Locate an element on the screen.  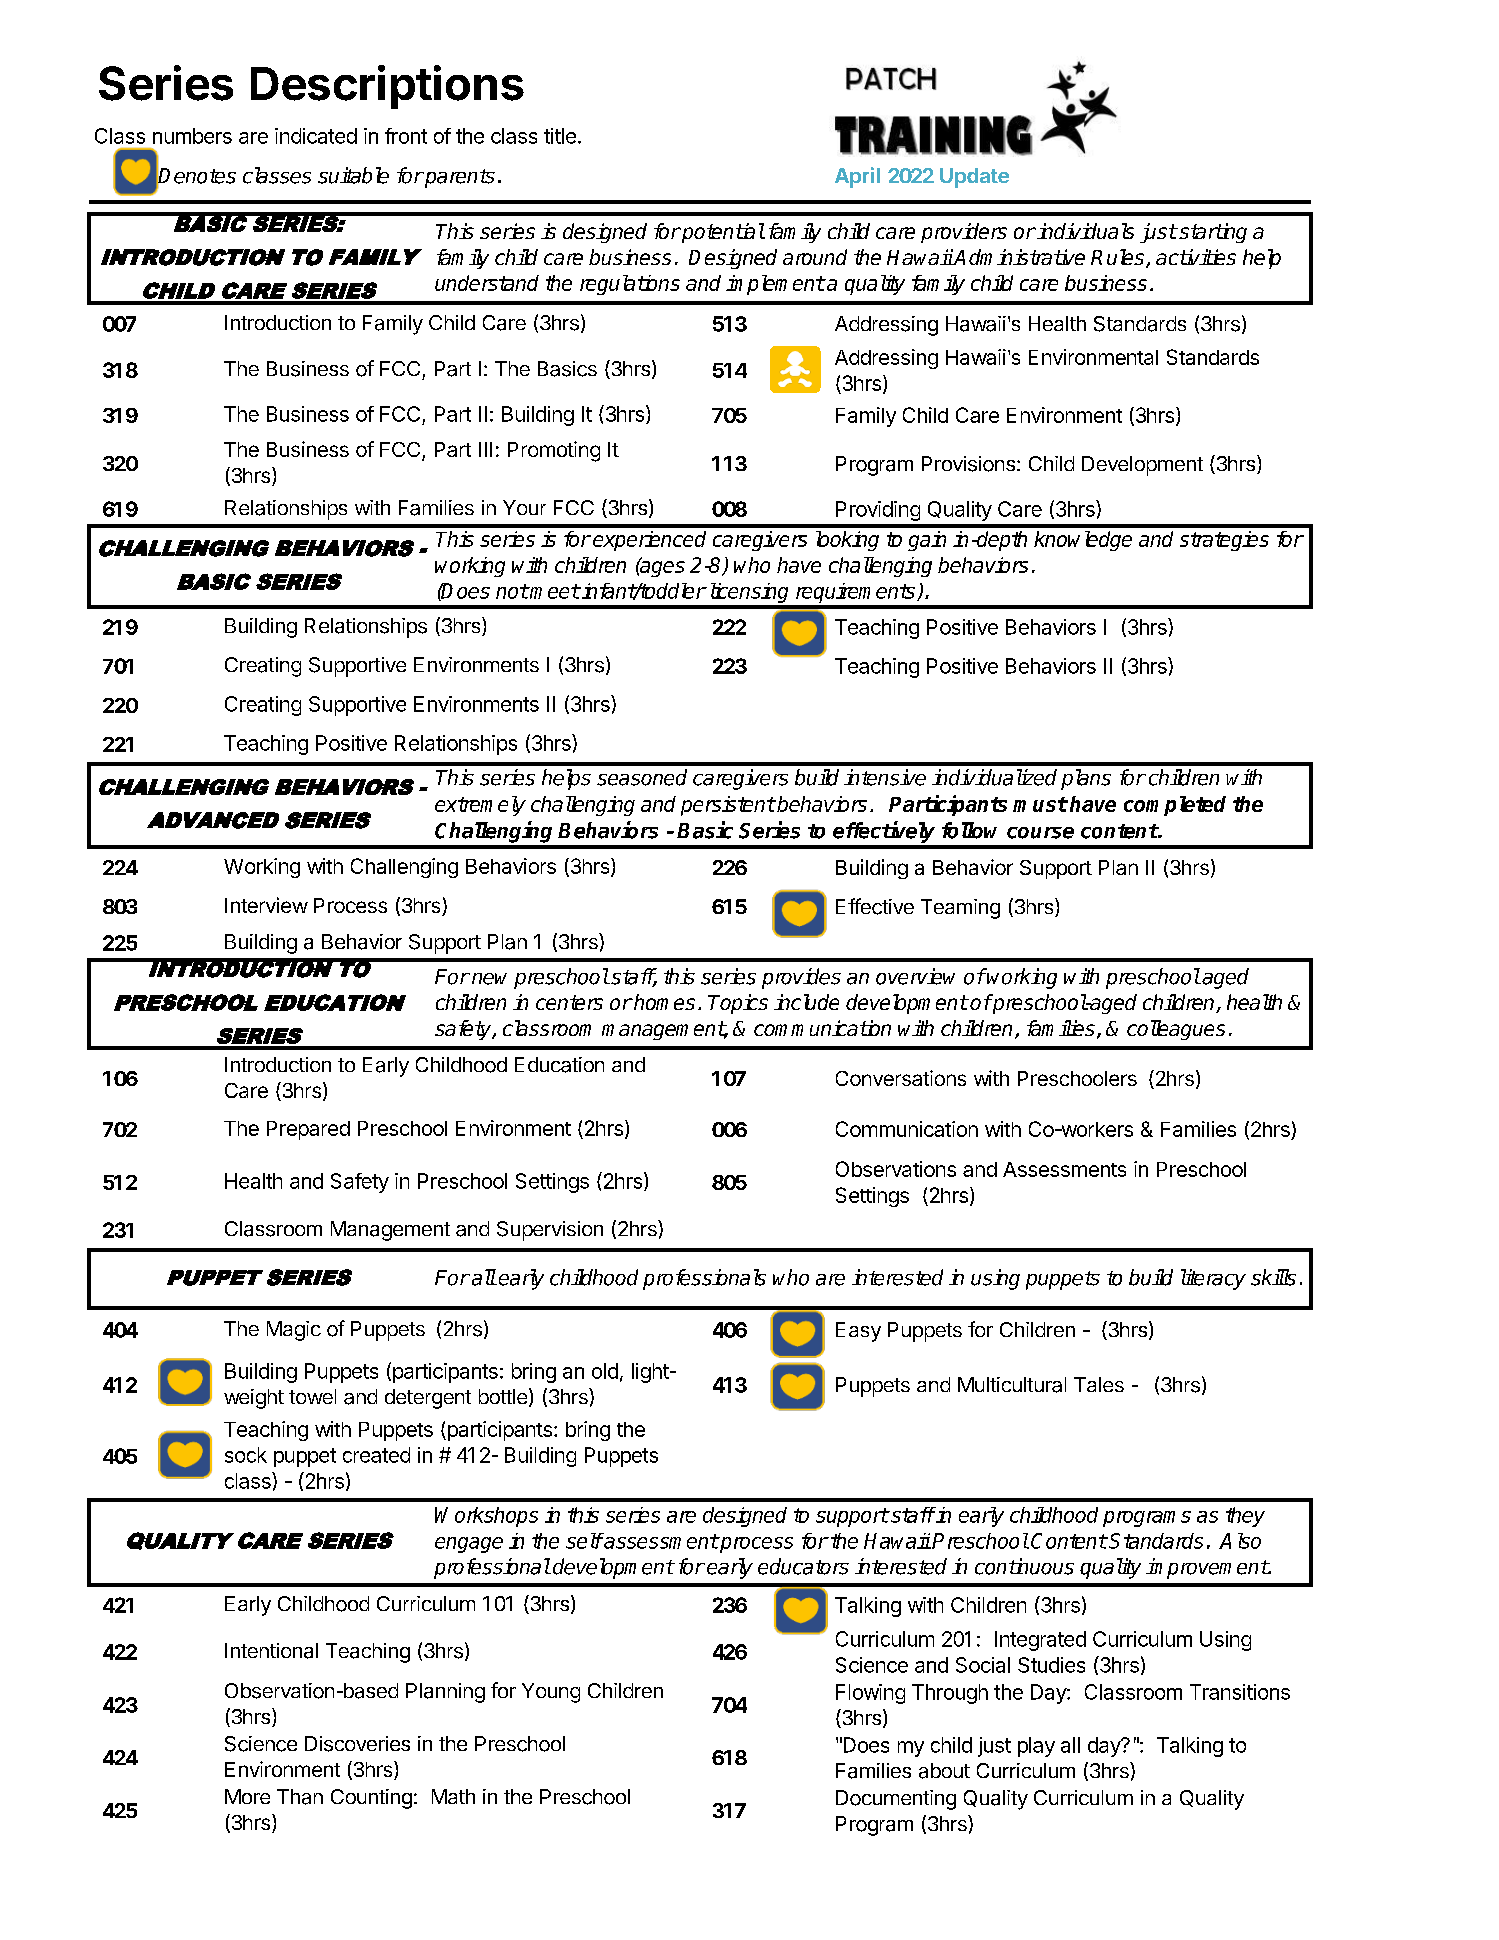
Flowing is located at coordinates (870, 1694).
